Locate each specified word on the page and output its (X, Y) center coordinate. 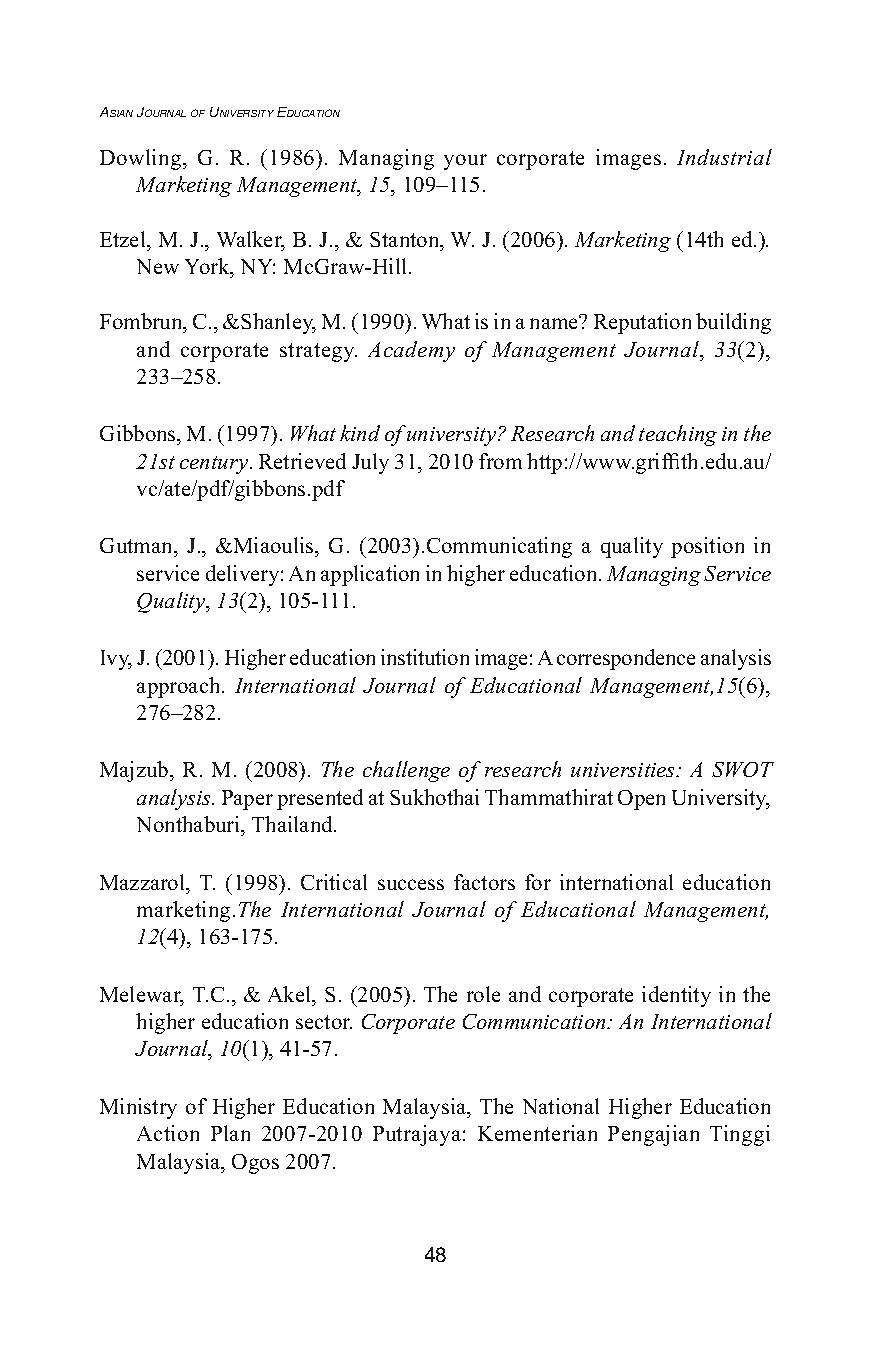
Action (168, 1133)
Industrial (724, 157)
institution (425, 657)
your (465, 162)
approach (180, 687)
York (208, 268)
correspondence (626, 659)
